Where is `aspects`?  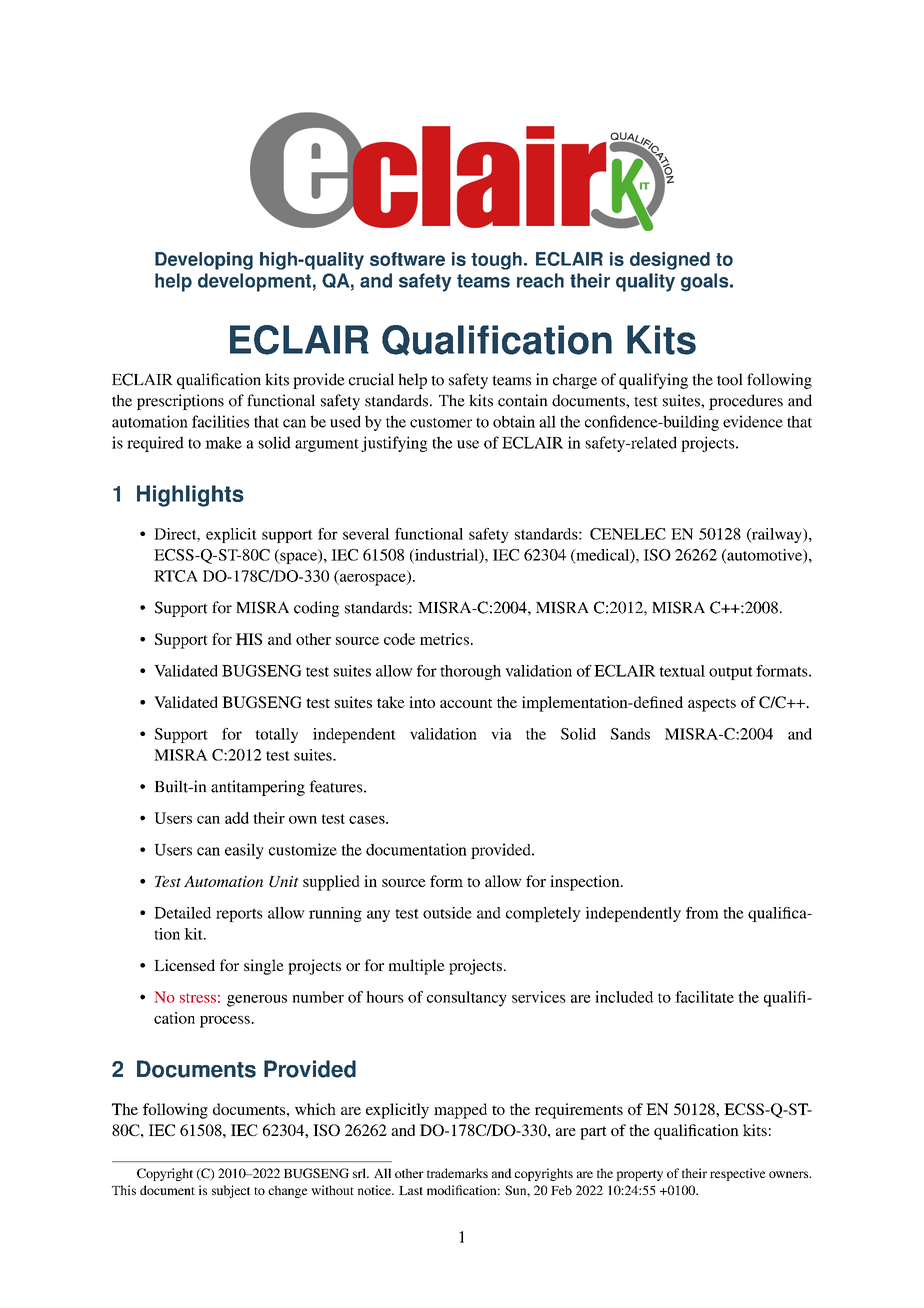
aspects is located at coordinates (712, 705).
